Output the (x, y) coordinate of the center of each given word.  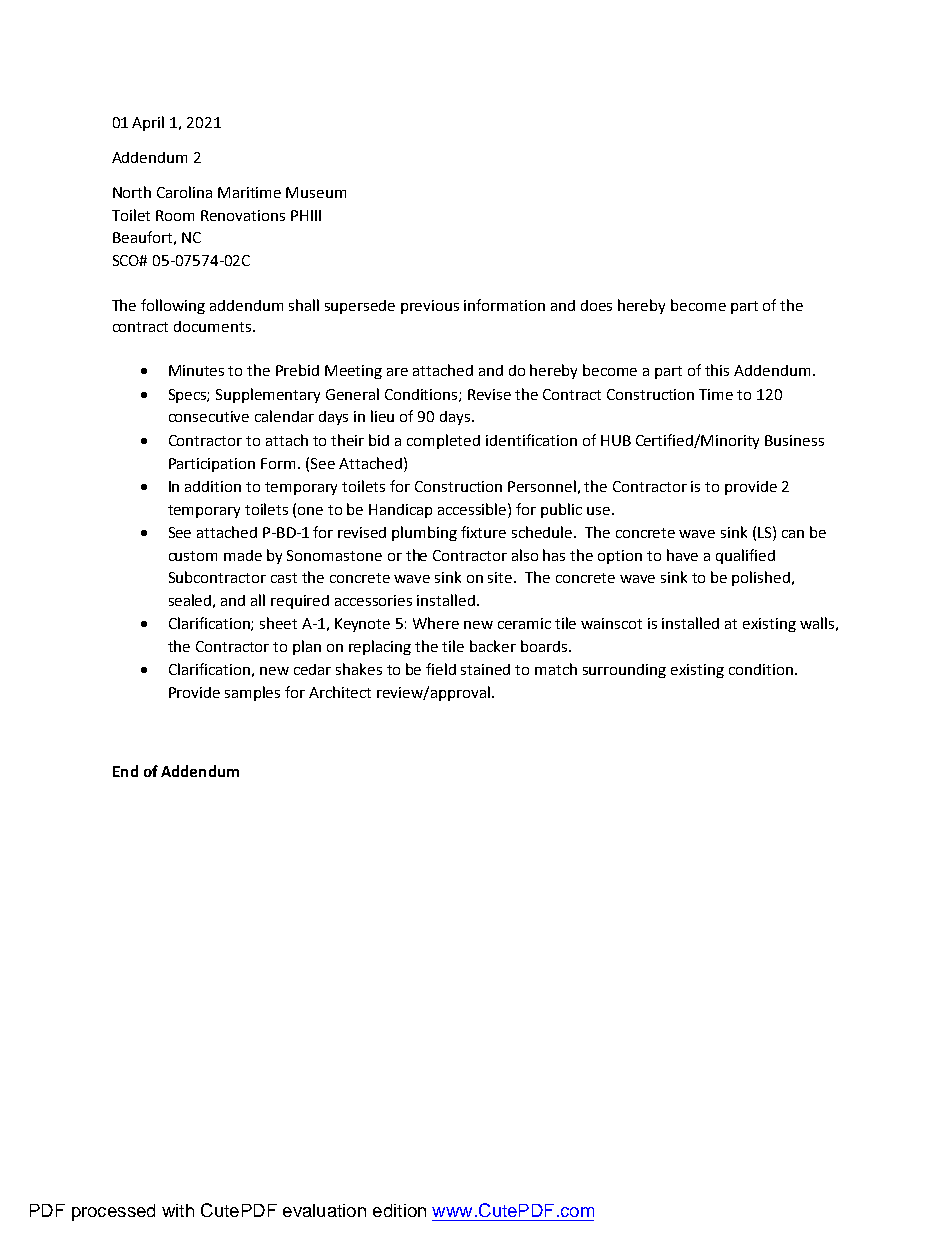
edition (399, 1210)
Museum (316, 192)
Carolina (184, 192)
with (178, 1210)
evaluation (324, 1210)
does (596, 305)
